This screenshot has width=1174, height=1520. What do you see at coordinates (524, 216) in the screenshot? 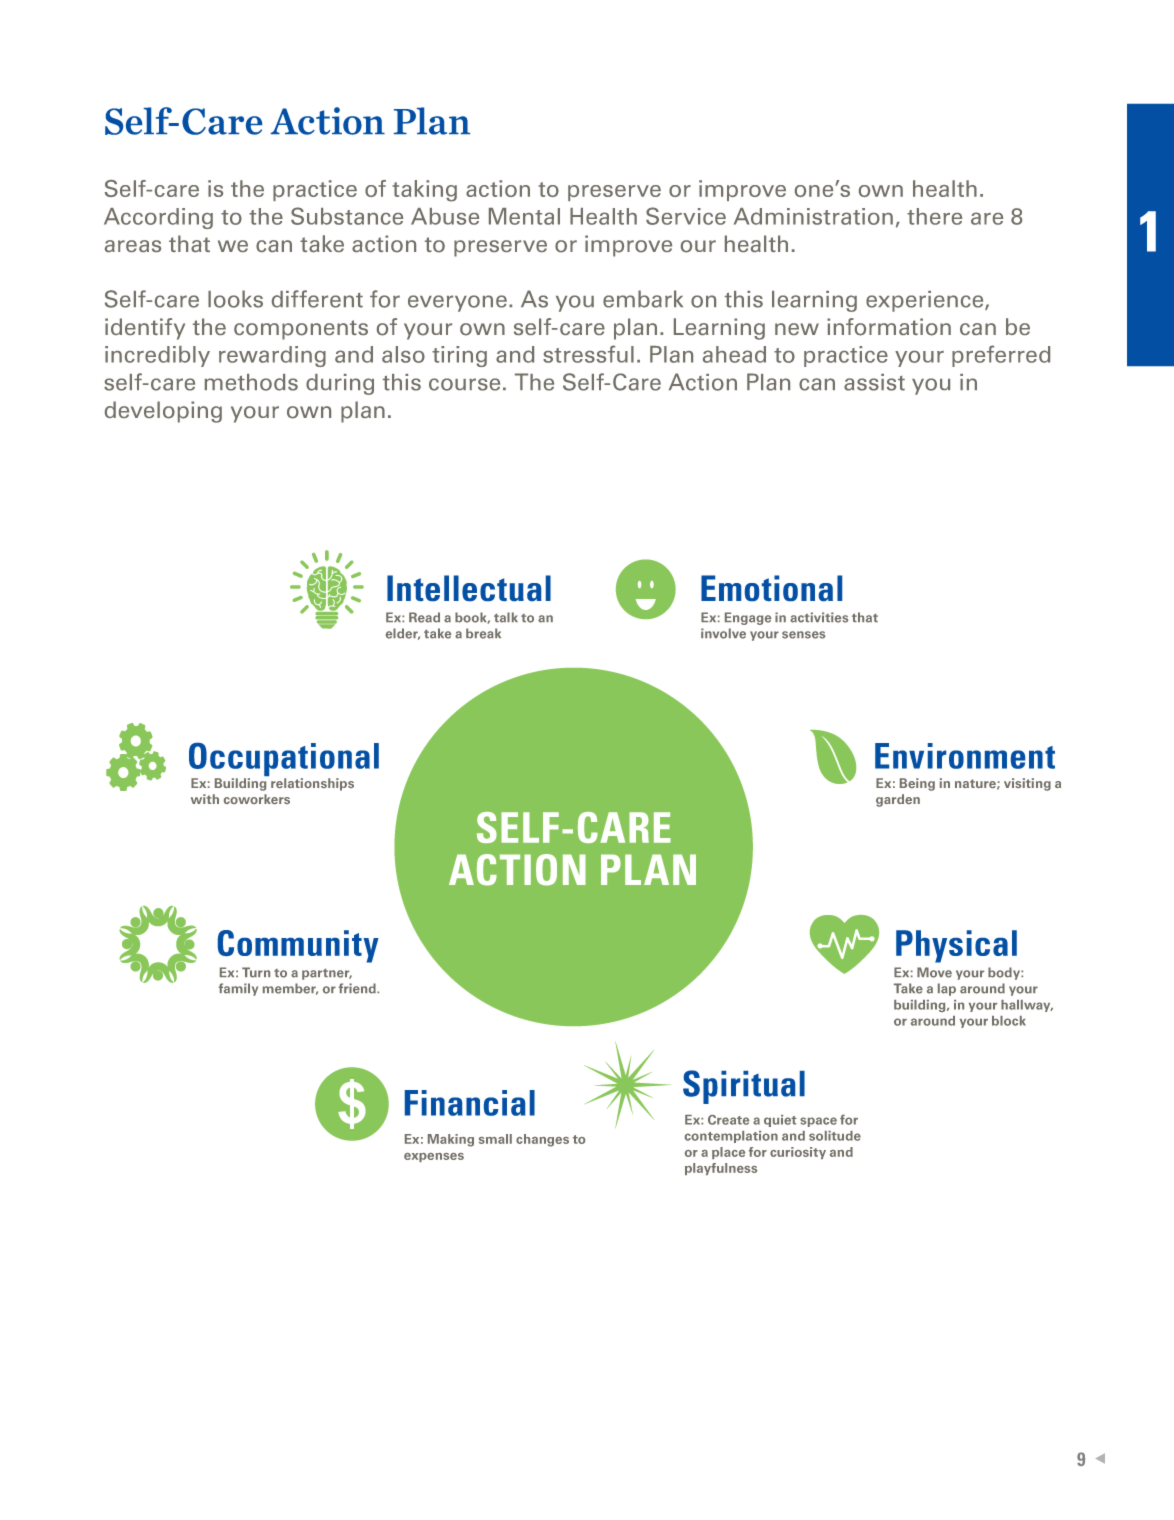
I see `Mental` at bounding box center [524, 216].
